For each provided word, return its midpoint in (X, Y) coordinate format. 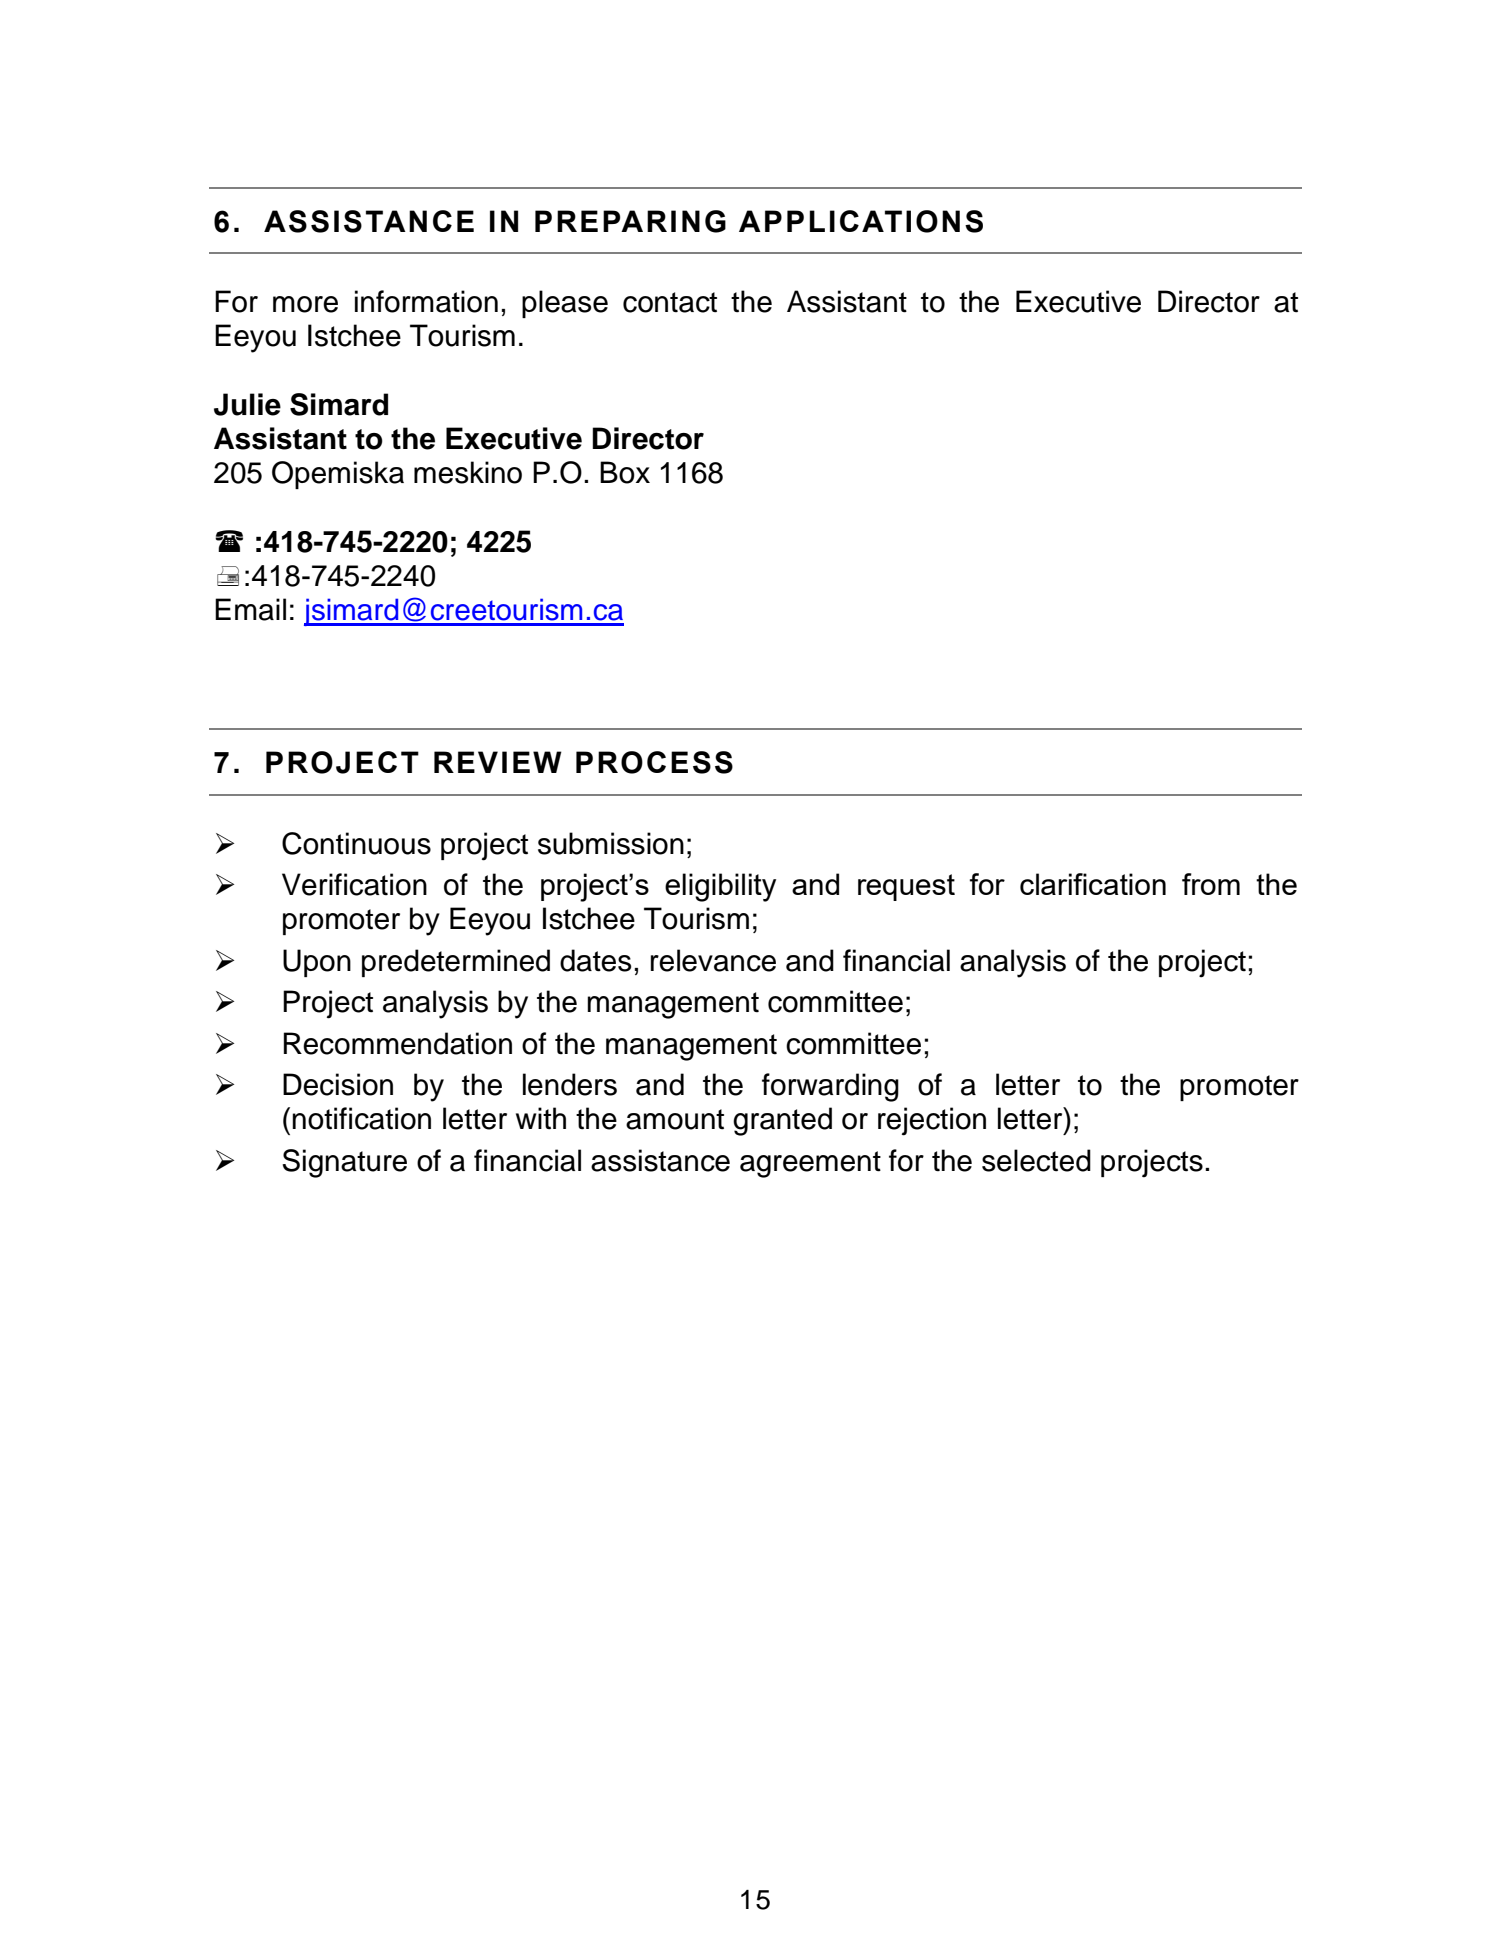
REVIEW (498, 762)
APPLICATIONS (861, 221)
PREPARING (630, 221)
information (426, 301)
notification (361, 1118)
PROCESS (654, 762)
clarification (1093, 884)
